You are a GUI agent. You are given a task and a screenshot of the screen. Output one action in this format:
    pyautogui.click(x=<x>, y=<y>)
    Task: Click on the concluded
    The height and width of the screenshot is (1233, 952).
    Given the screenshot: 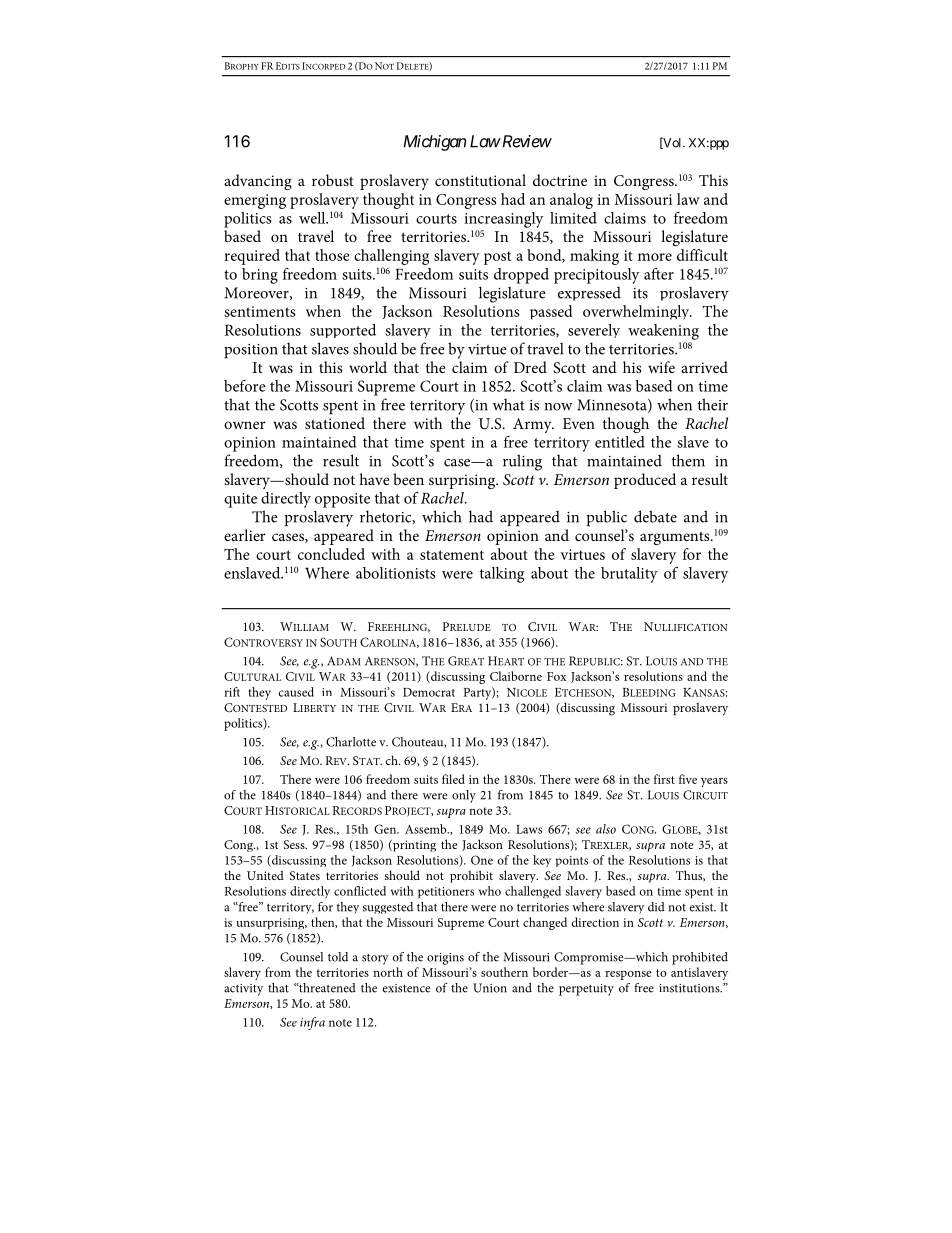 What is the action you would take?
    pyautogui.click(x=331, y=554)
